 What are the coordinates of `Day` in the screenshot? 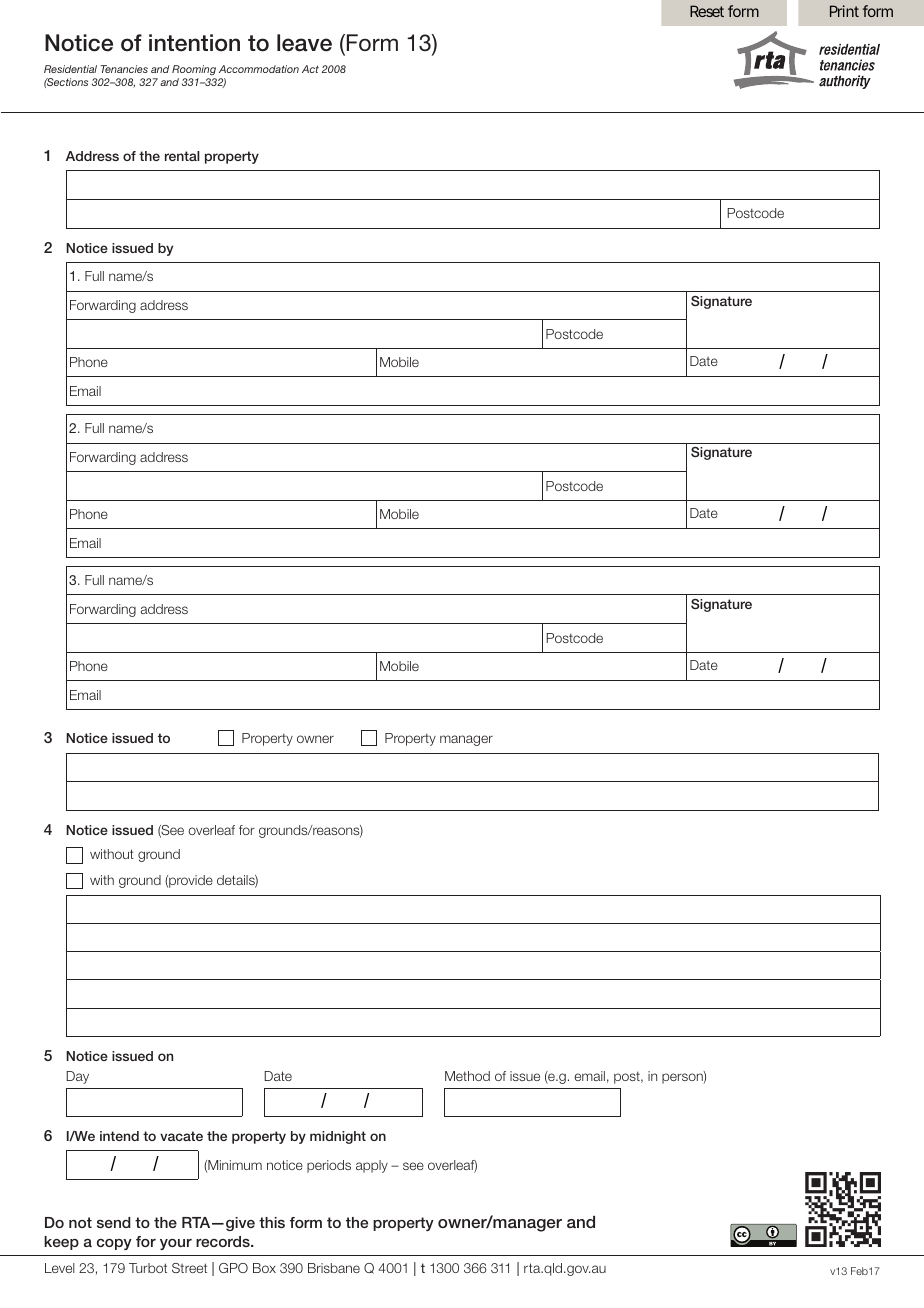 It's located at (77, 1077).
